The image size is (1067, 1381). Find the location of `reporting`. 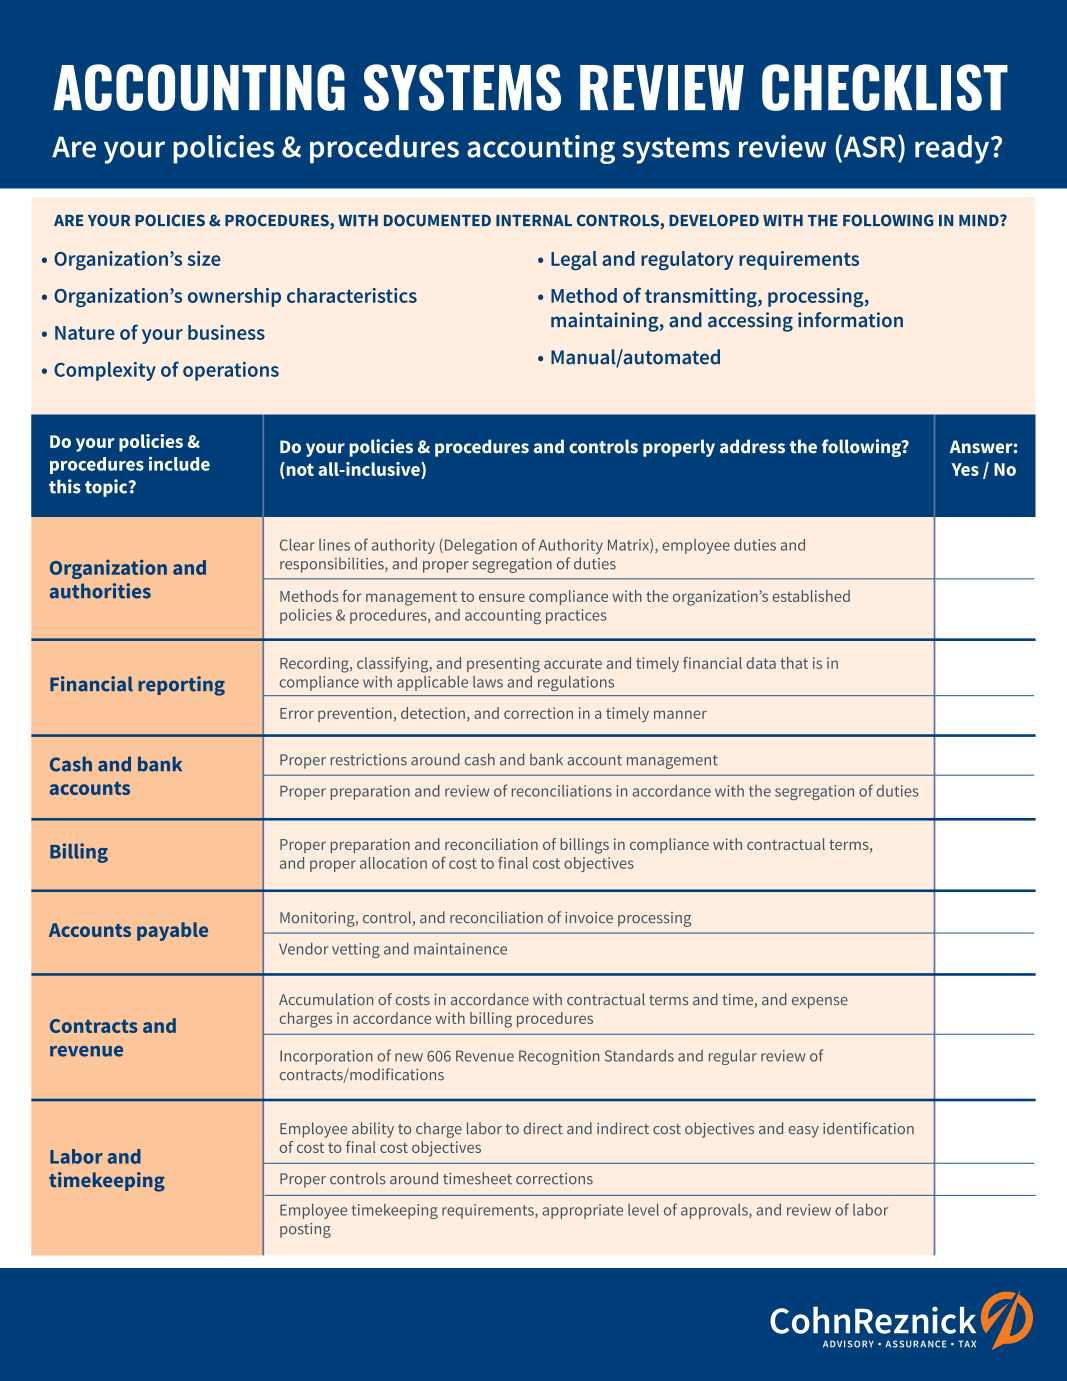

reporting is located at coordinates (181, 686).
